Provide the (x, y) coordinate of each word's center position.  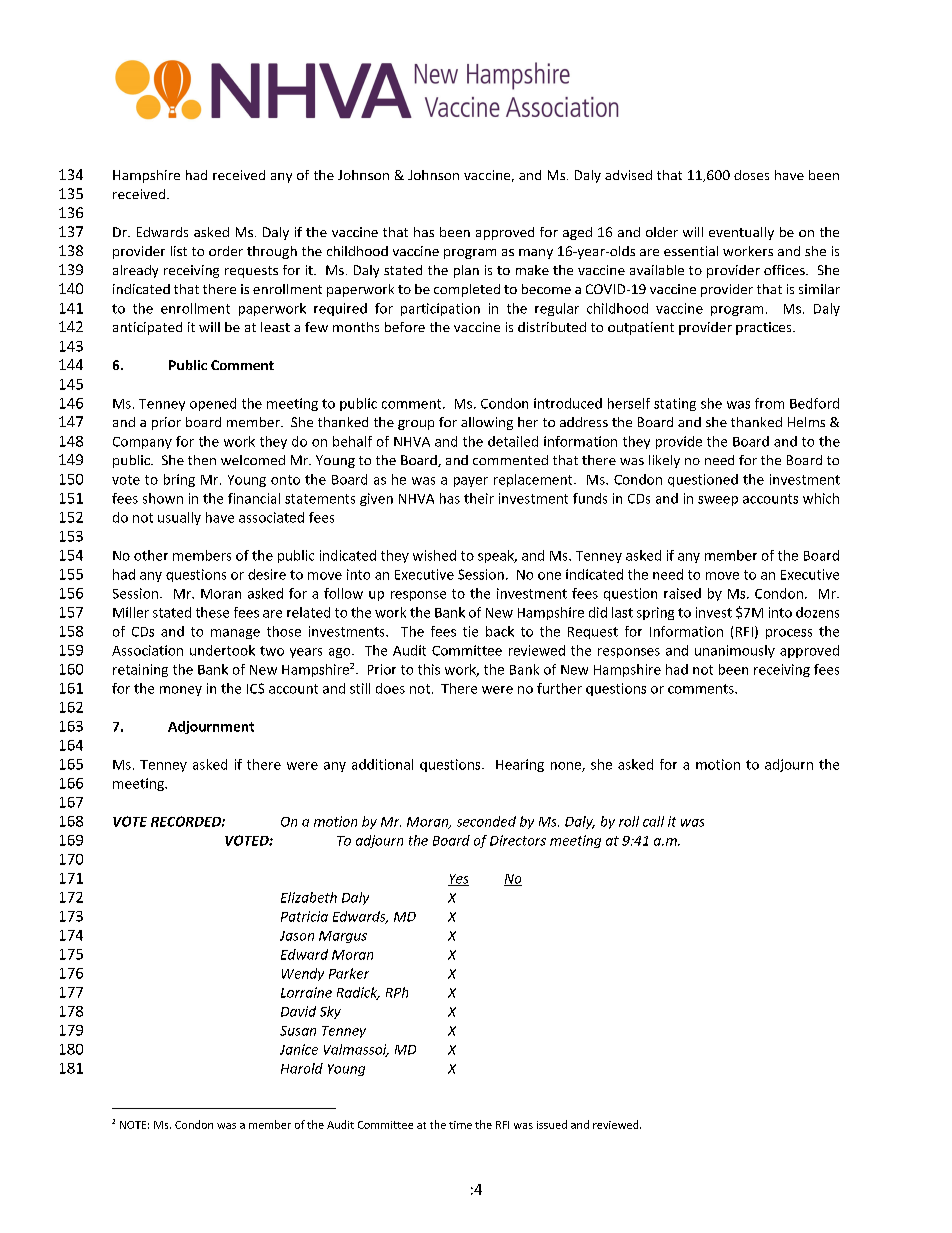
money (181, 691)
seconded (486, 821)
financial (254, 498)
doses (751, 175)
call (653, 821)
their (479, 498)
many (536, 254)
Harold (302, 1068)
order (226, 251)
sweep (718, 501)
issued (552, 1124)
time (460, 1125)
